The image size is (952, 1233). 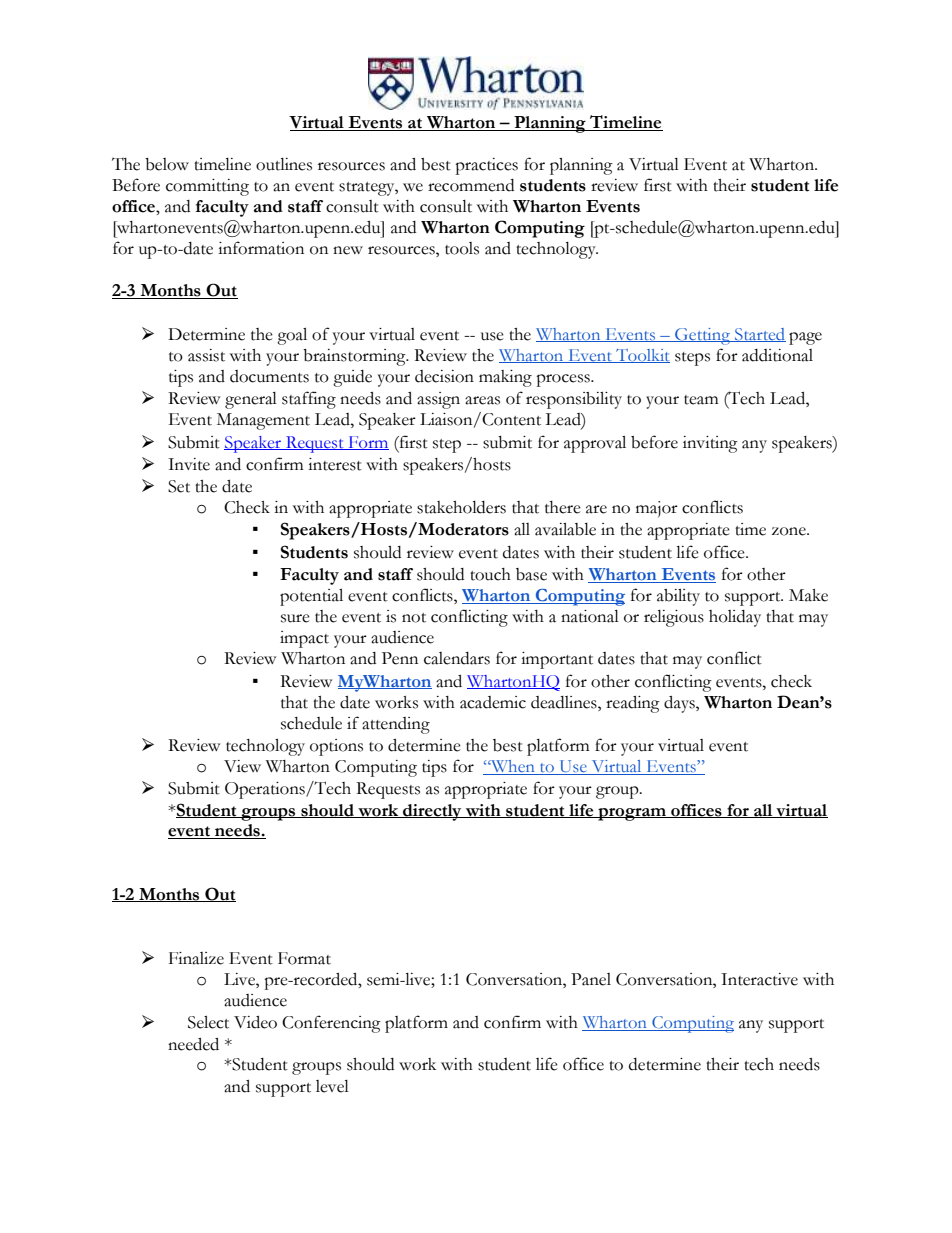 What do you see at coordinates (471, 185) in the screenshot?
I see `recommend` at bounding box center [471, 185].
